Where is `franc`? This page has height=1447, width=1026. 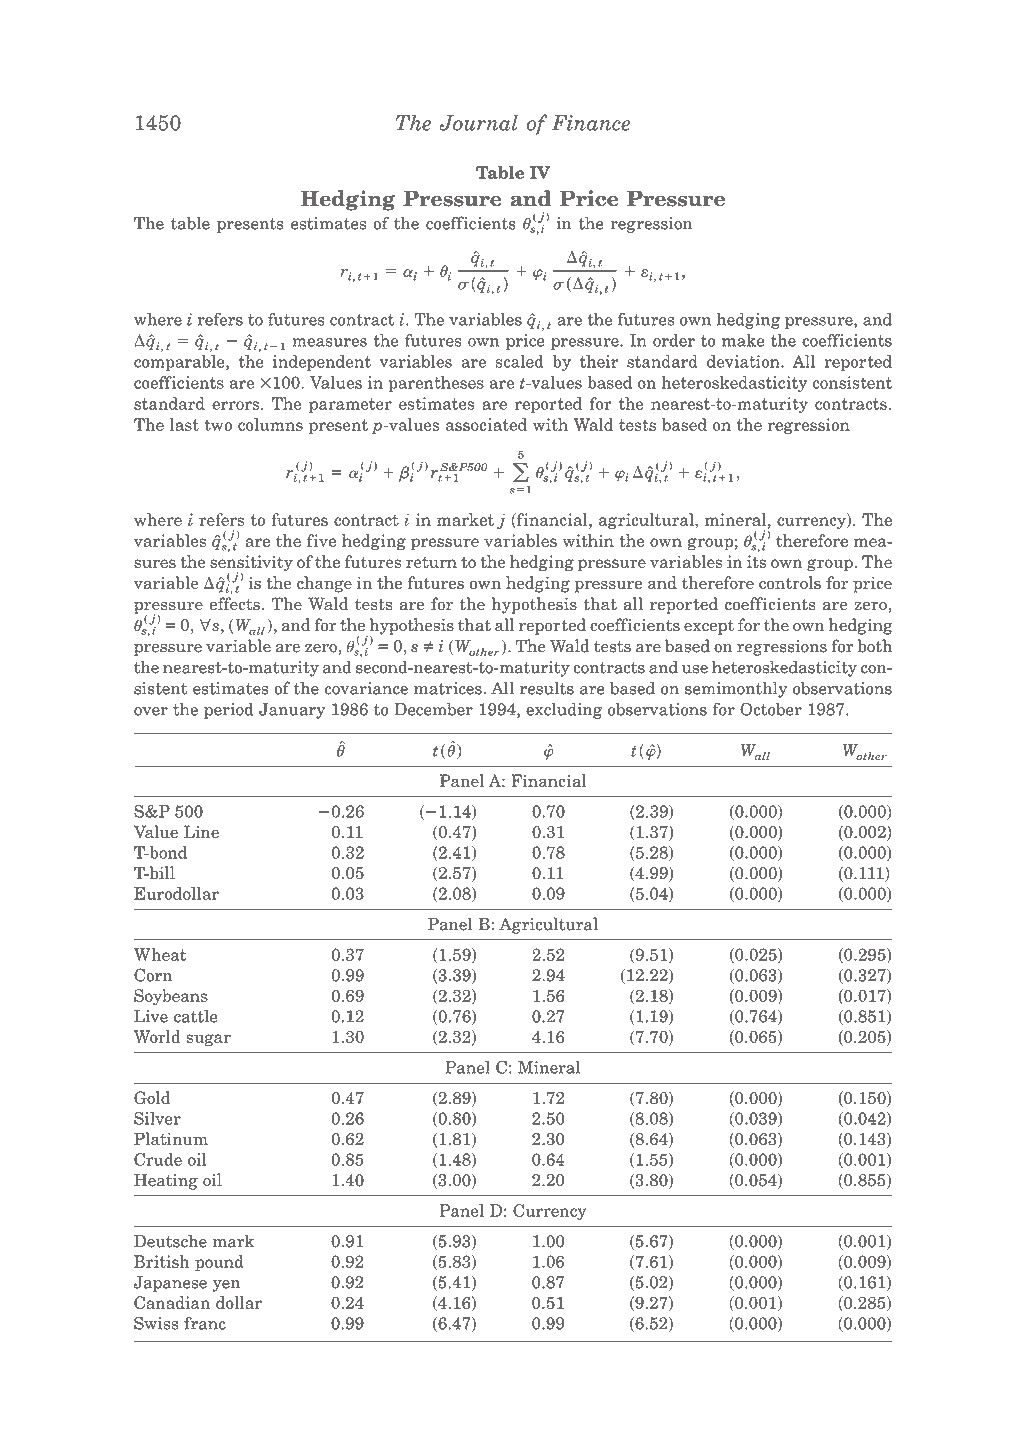
franc is located at coordinates (205, 1323).
